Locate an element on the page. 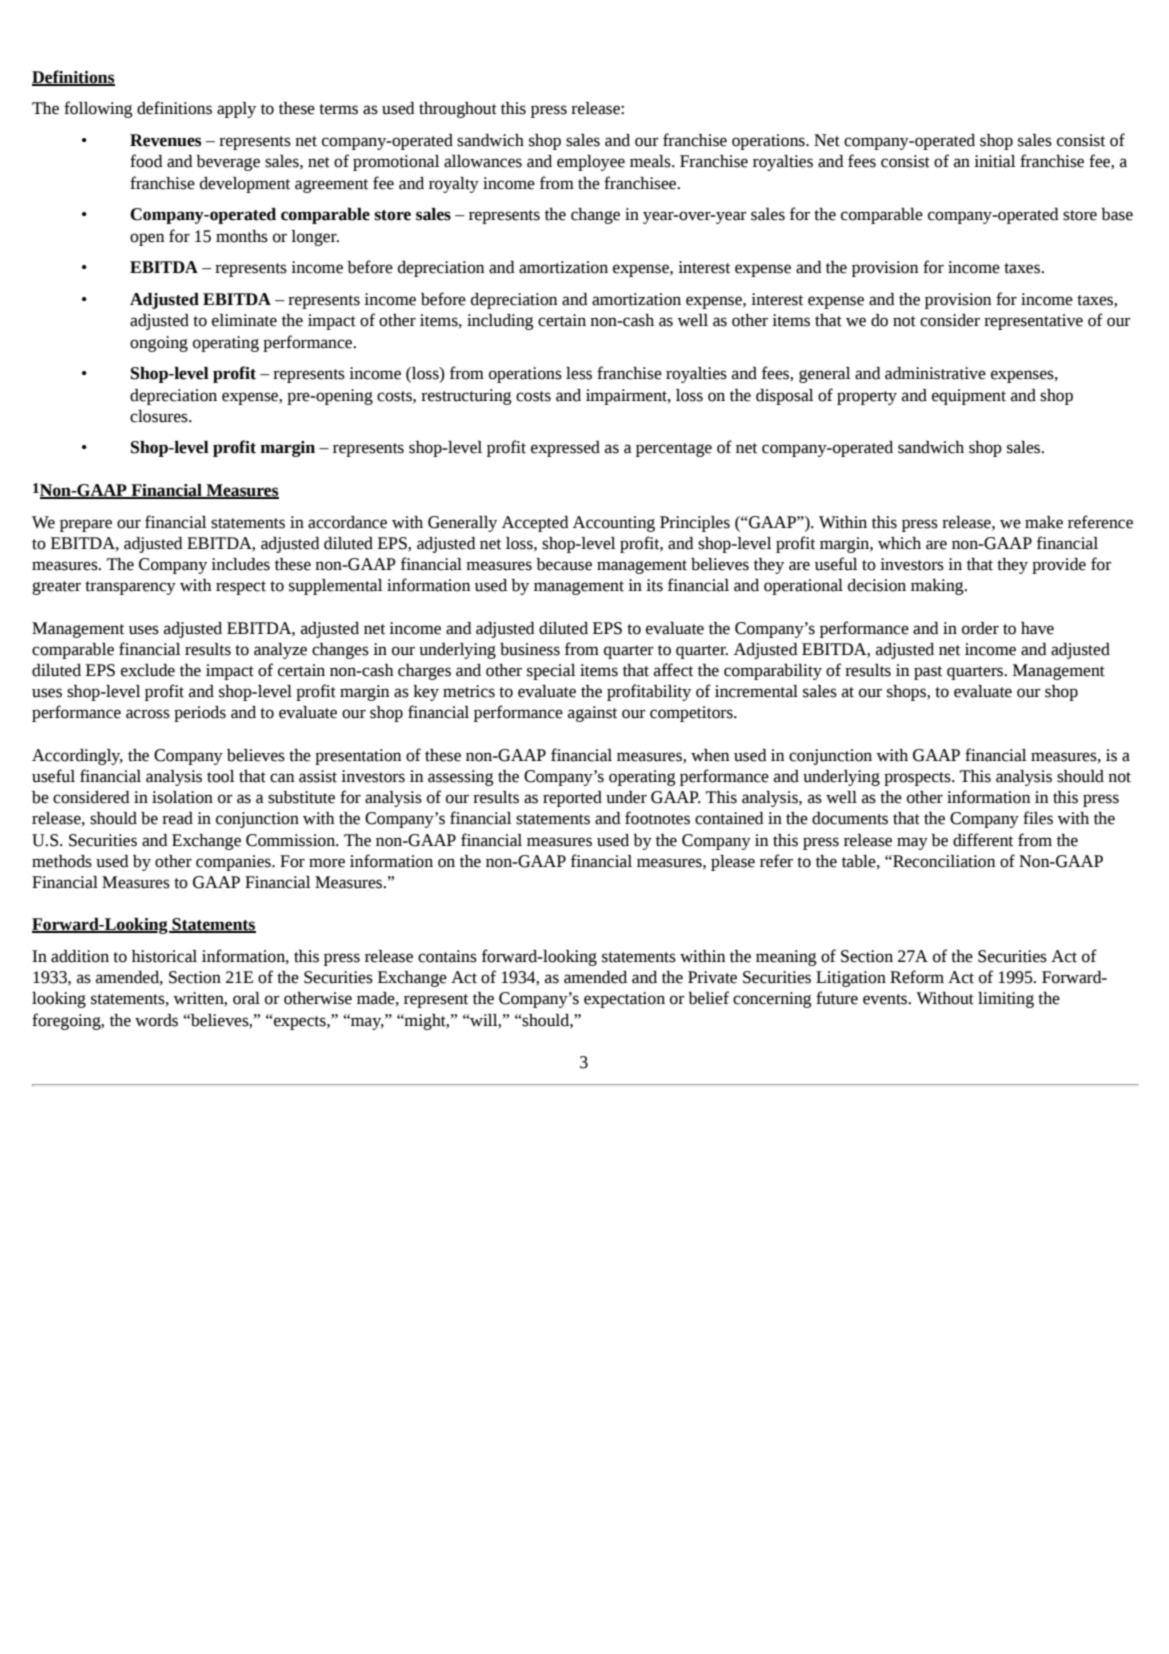 The height and width of the page is (1654, 1169). employee is located at coordinates (591, 163).
